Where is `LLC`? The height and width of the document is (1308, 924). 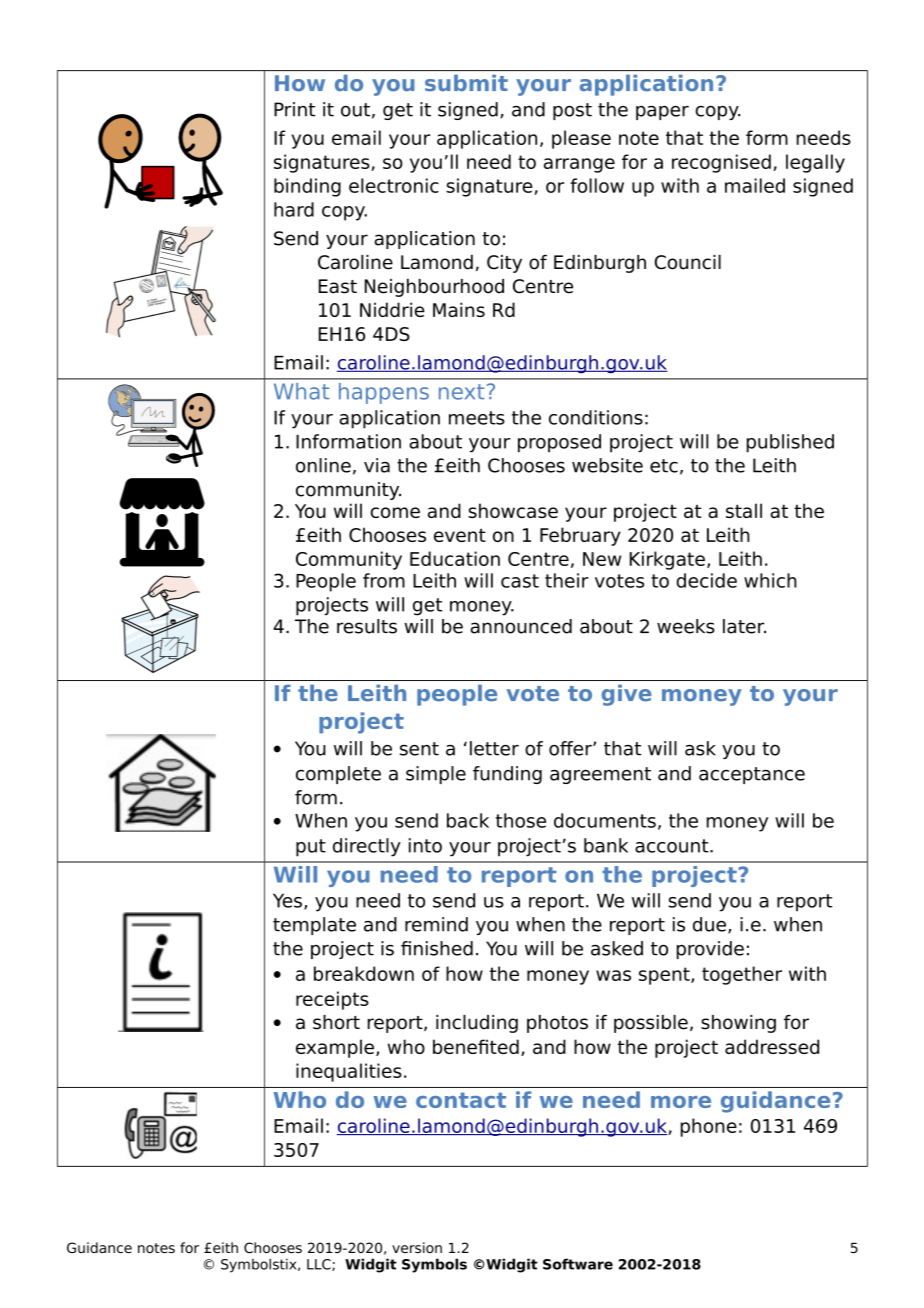
LLC is located at coordinates (320, 1265).
